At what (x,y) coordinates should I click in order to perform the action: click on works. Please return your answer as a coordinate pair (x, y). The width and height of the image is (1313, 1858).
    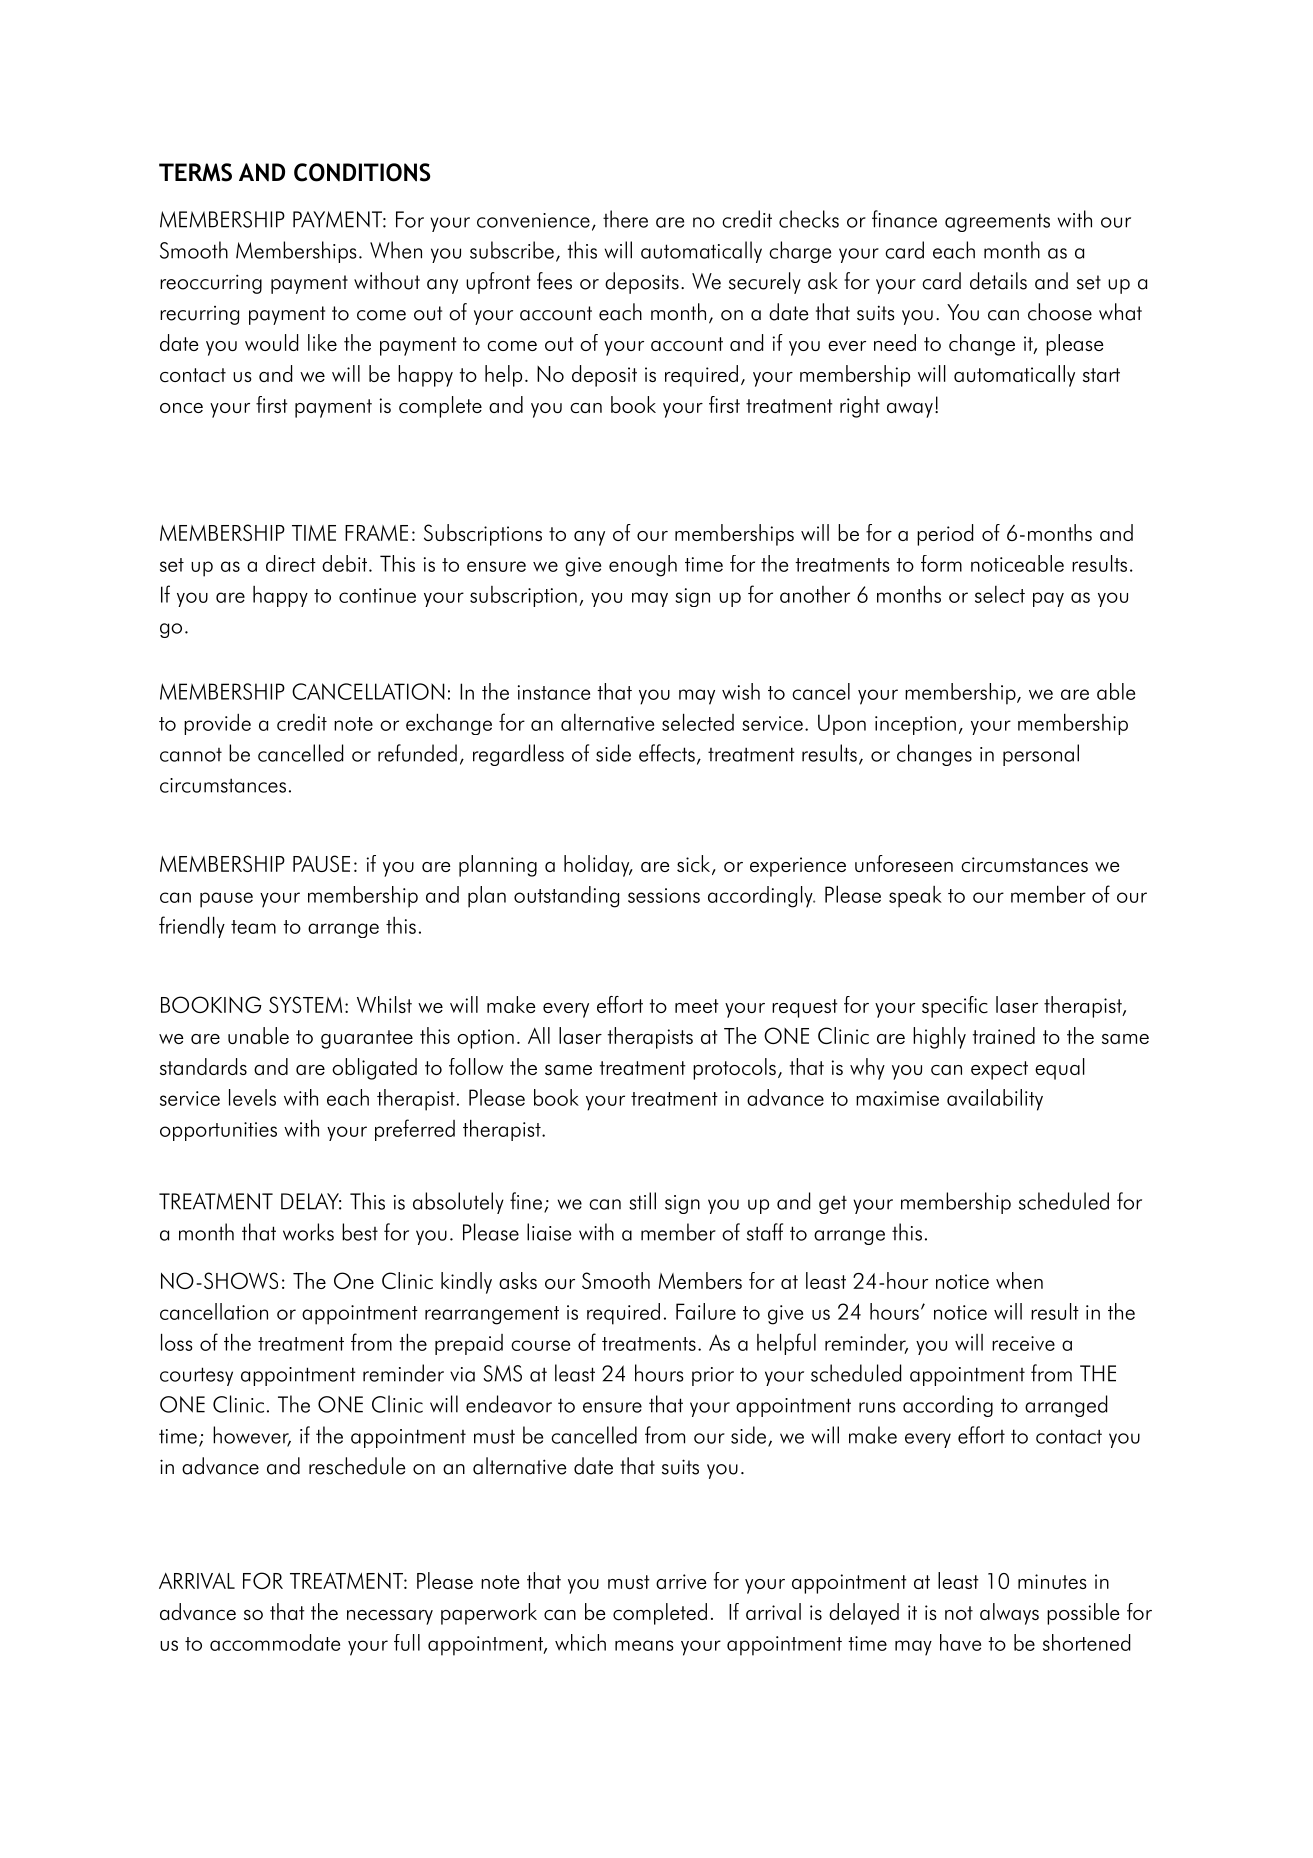
    Looking at the image, I should click on (308, 1232).
